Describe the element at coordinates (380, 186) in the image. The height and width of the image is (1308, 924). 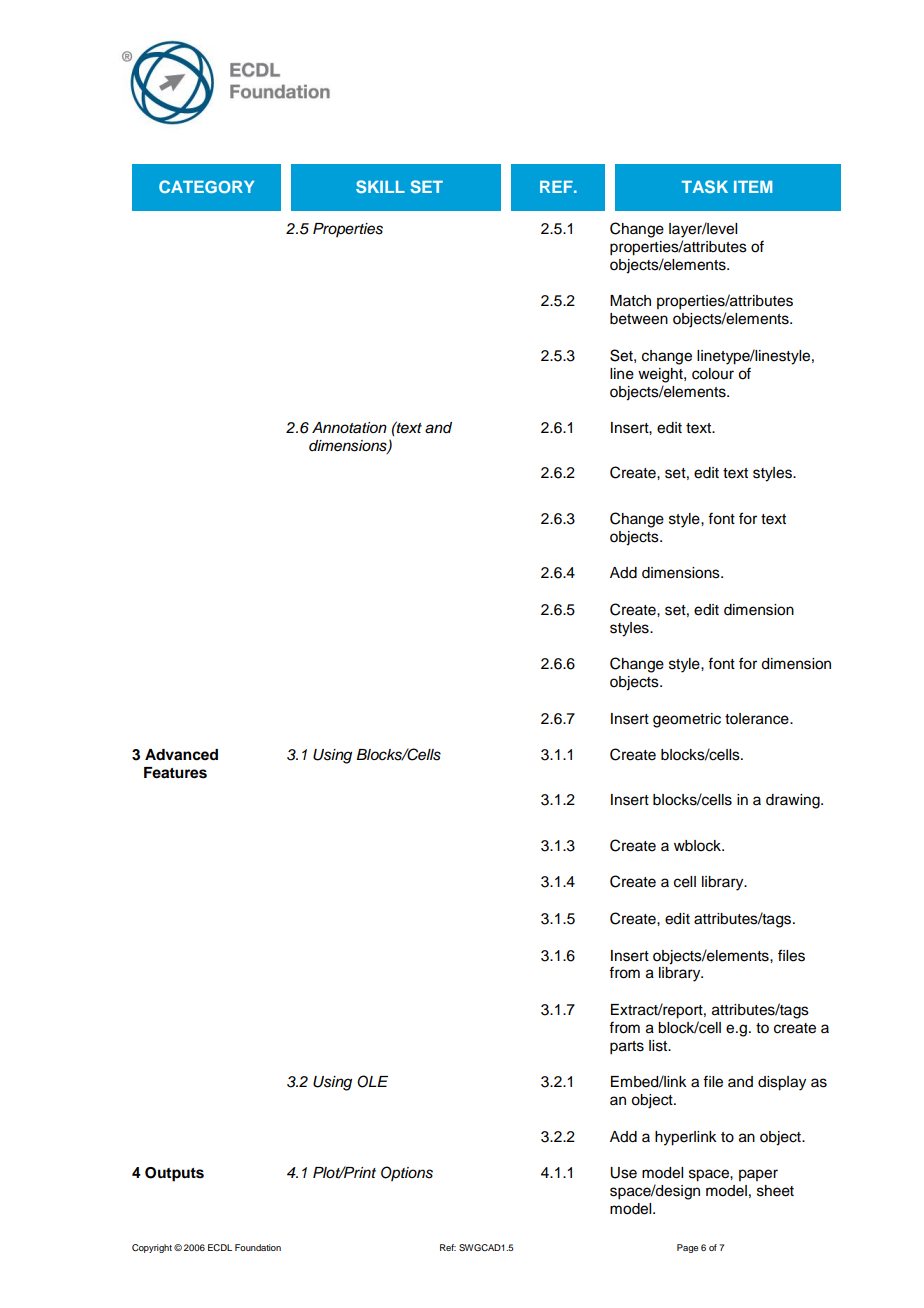
I see `SKILL` at that location.
